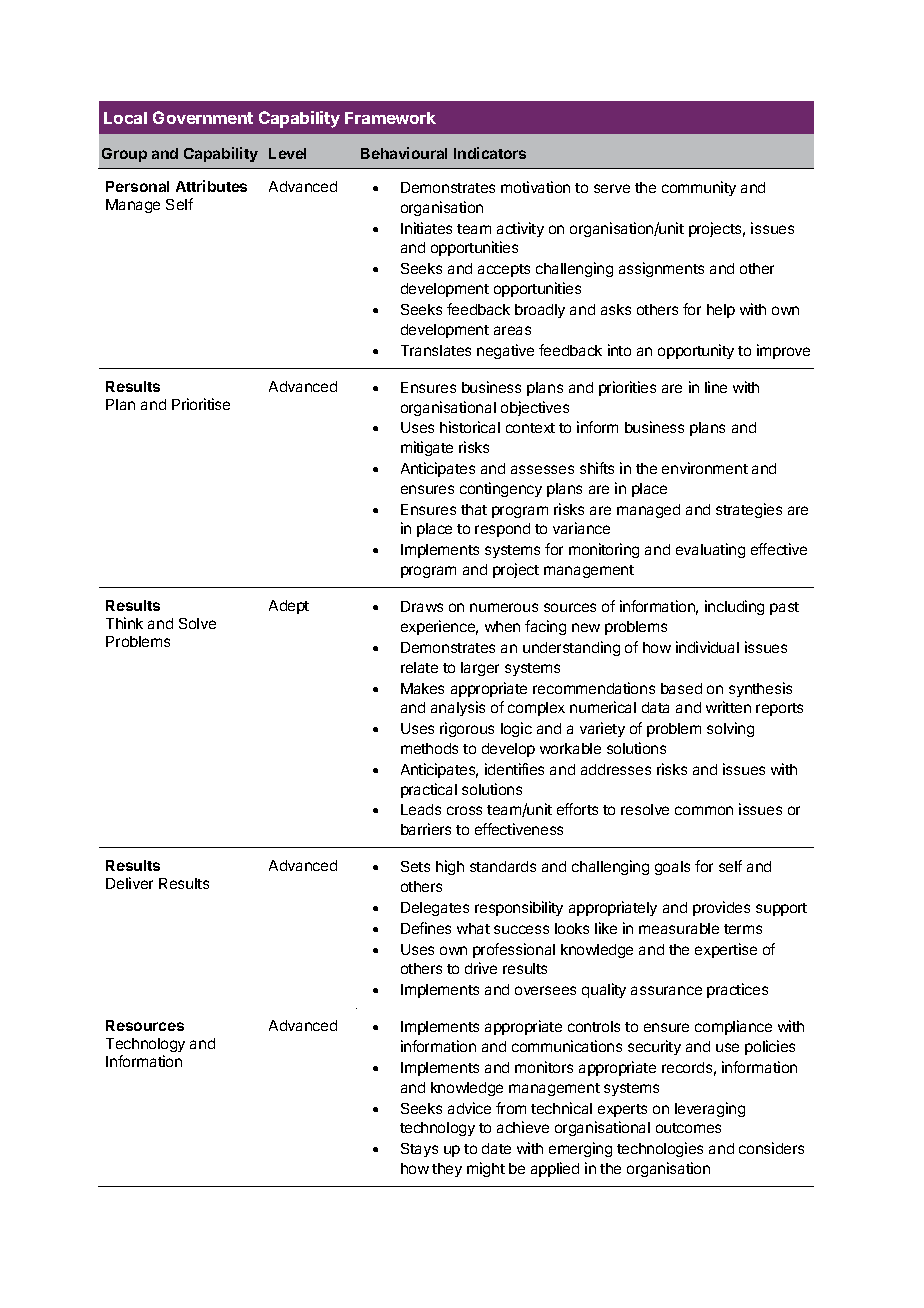  Describe the element at coordinates (447, 1170) in the document. I see `they` at that location.
